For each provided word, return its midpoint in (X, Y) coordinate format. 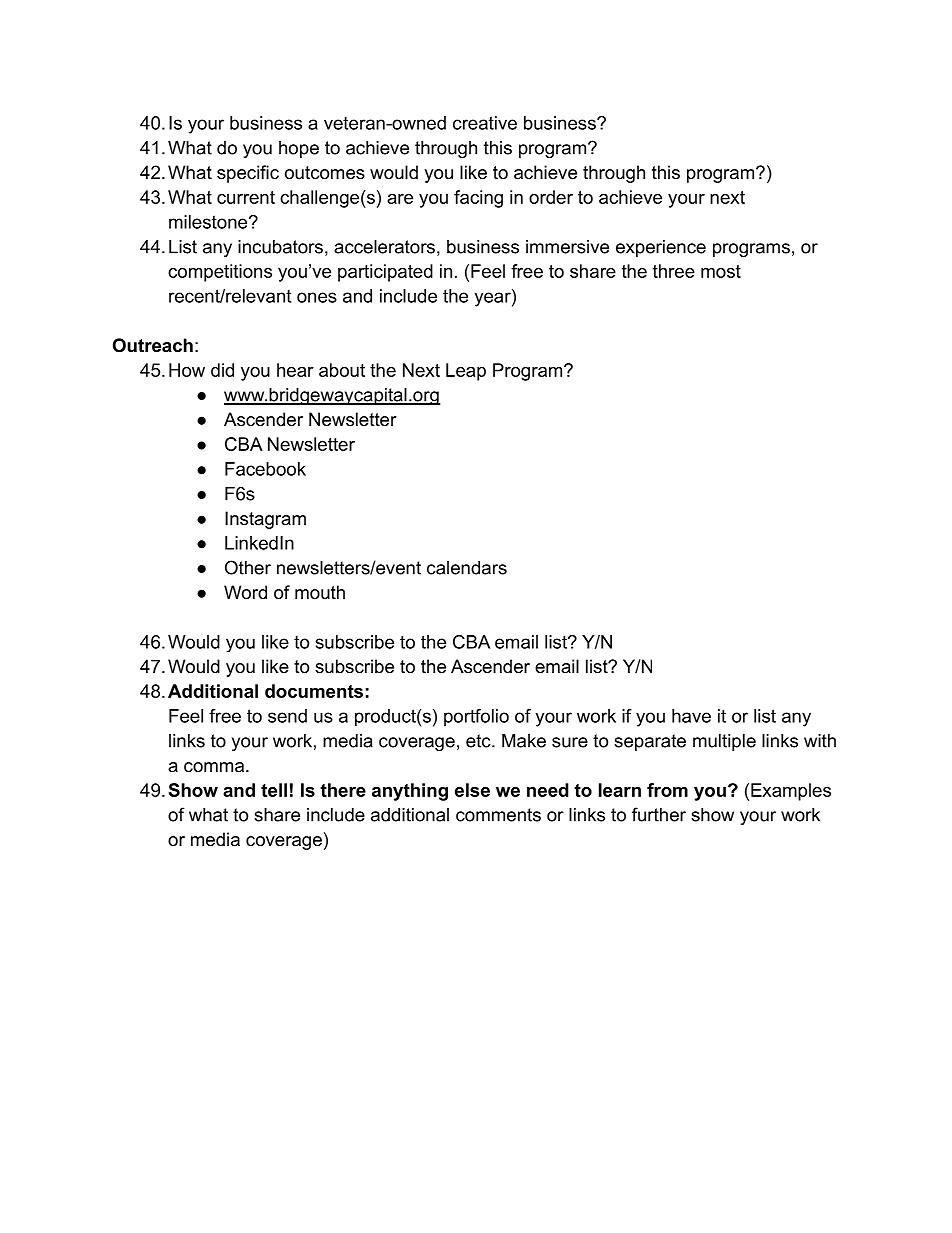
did (222, 370)
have (691, 716)
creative (485, 123)
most (721, 271)
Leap (466, 372)
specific (248, 174)
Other (248, 567)
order (551, 197)
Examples (791, 792)
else (472, 790)
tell (274, 790)
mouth (320, 592)
